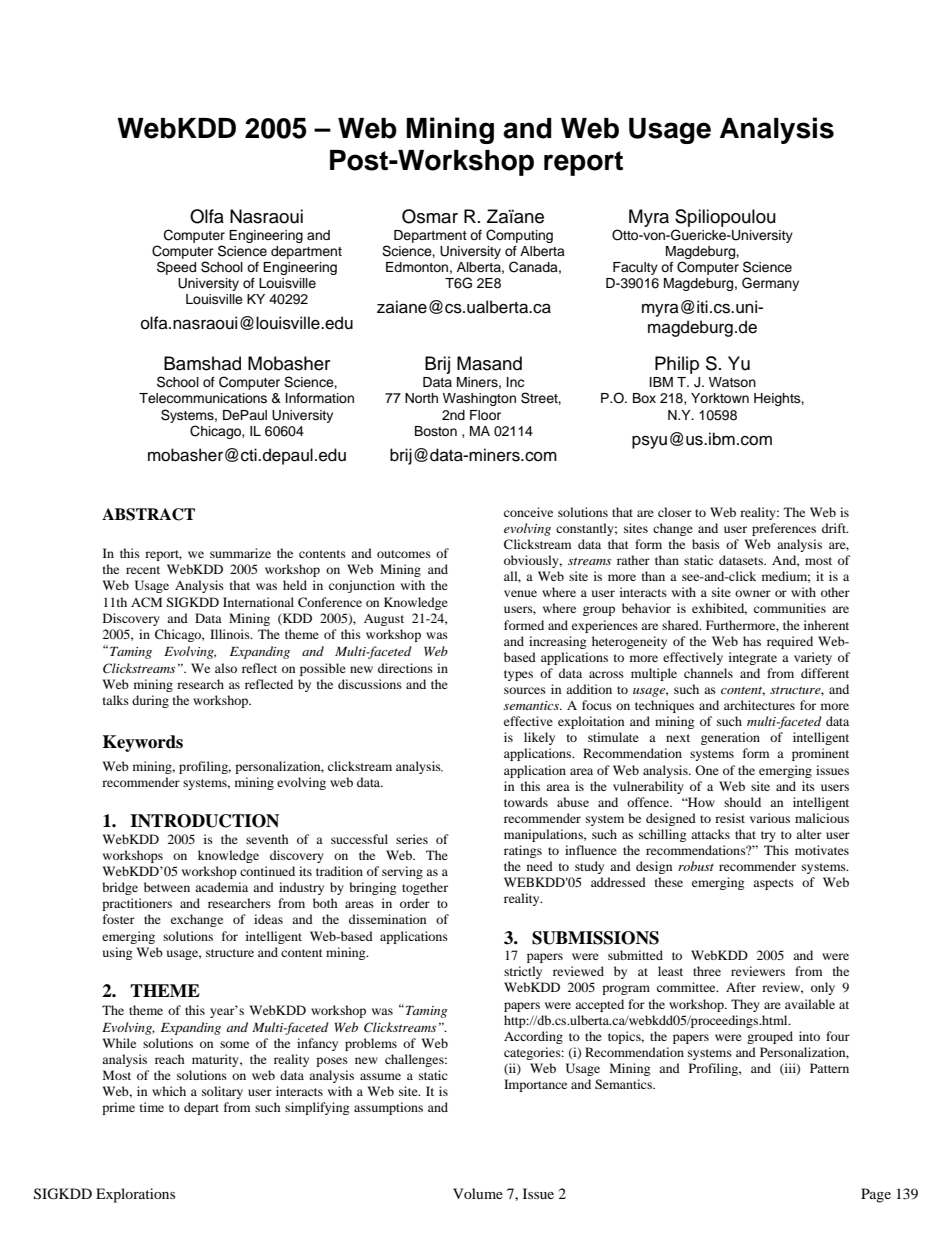 The height and width of the screenshot is (1233, 952). I want to click on preferences, so click(784, 529).
